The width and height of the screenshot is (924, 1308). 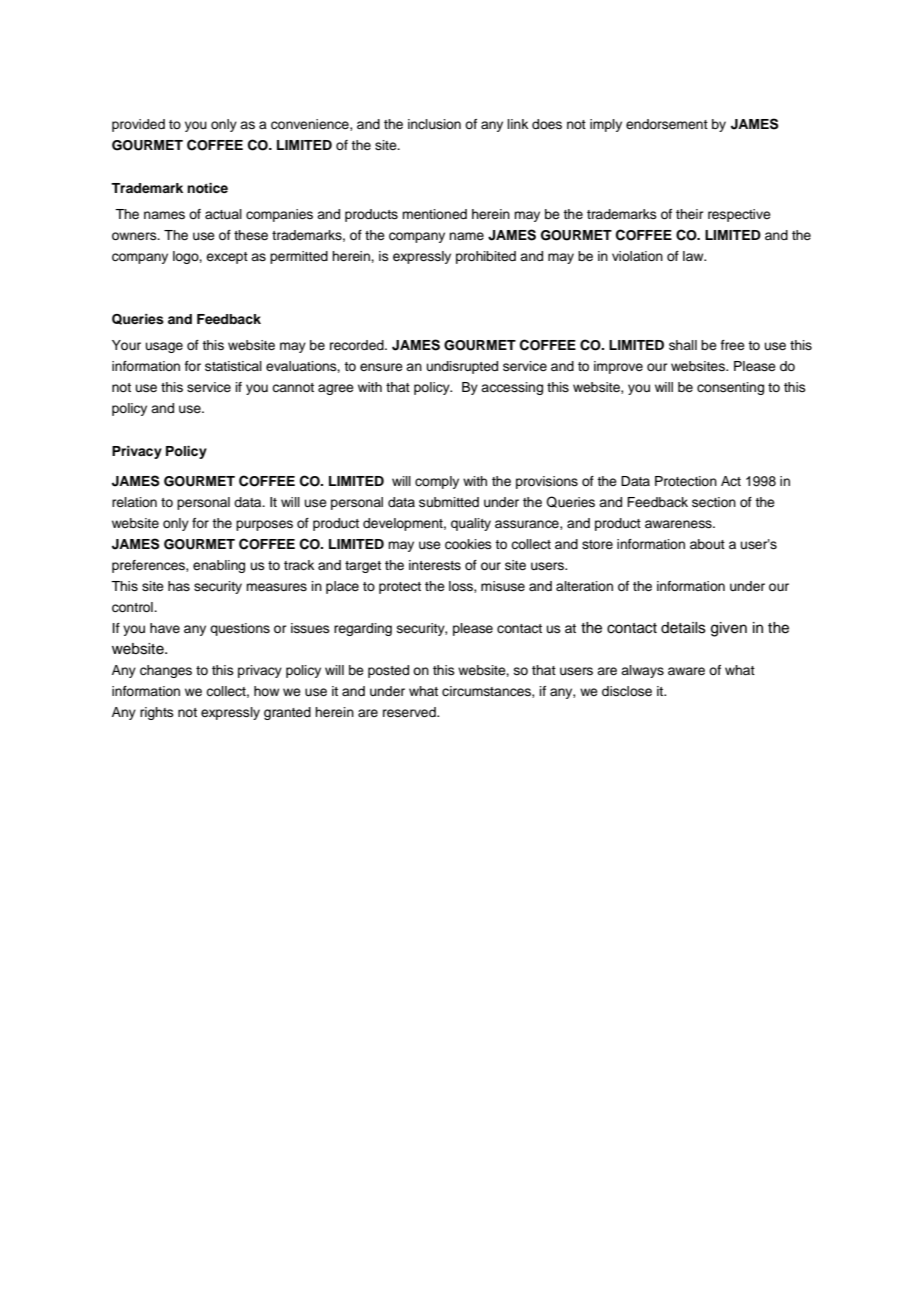 I want to click on usage, so click(x=164, y=347).
